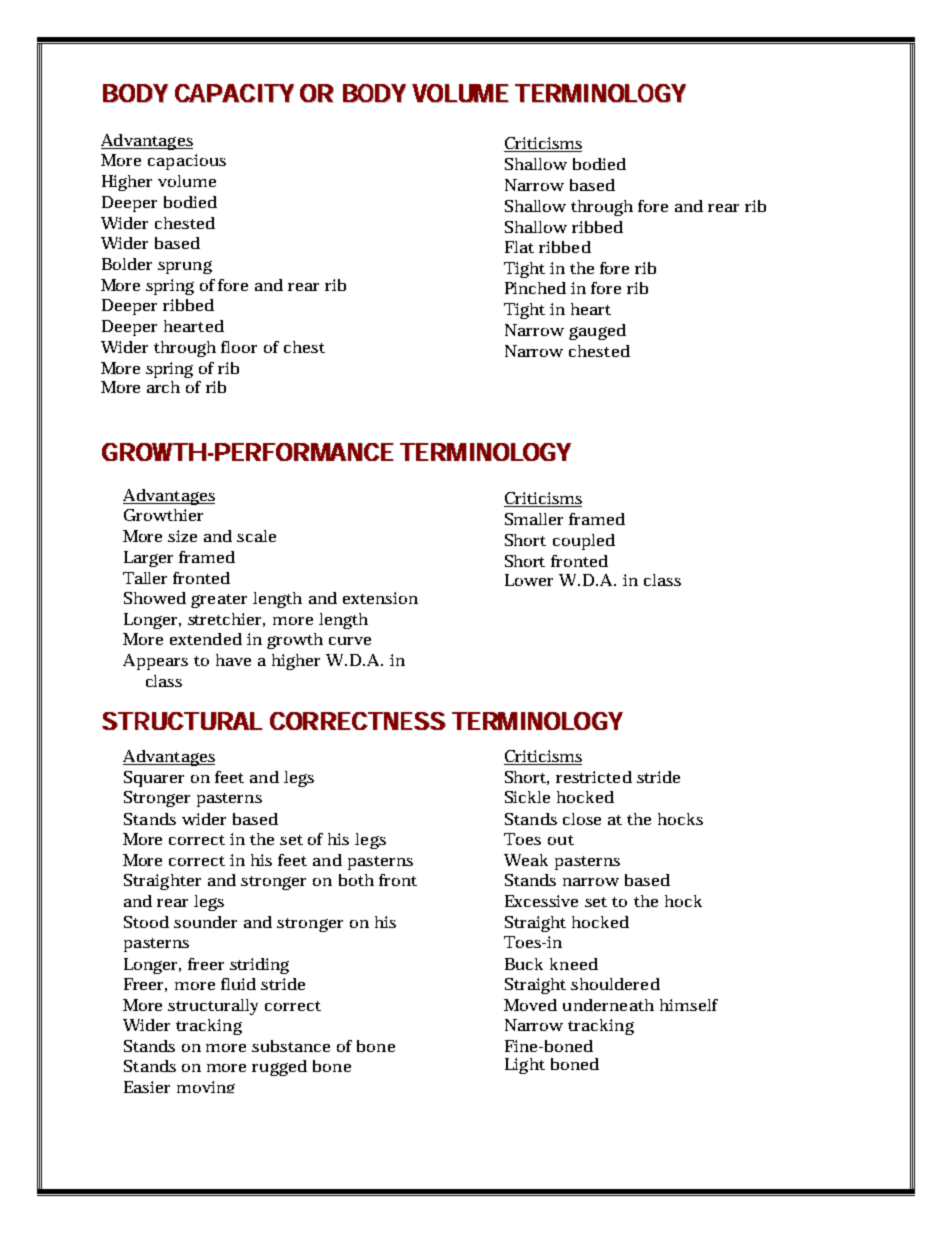 This screenshot has height=1233, width=952. What do you see at coordinates (187, 162) in the screenshot?
I see `capacious` at bounding box center [187, 162].
